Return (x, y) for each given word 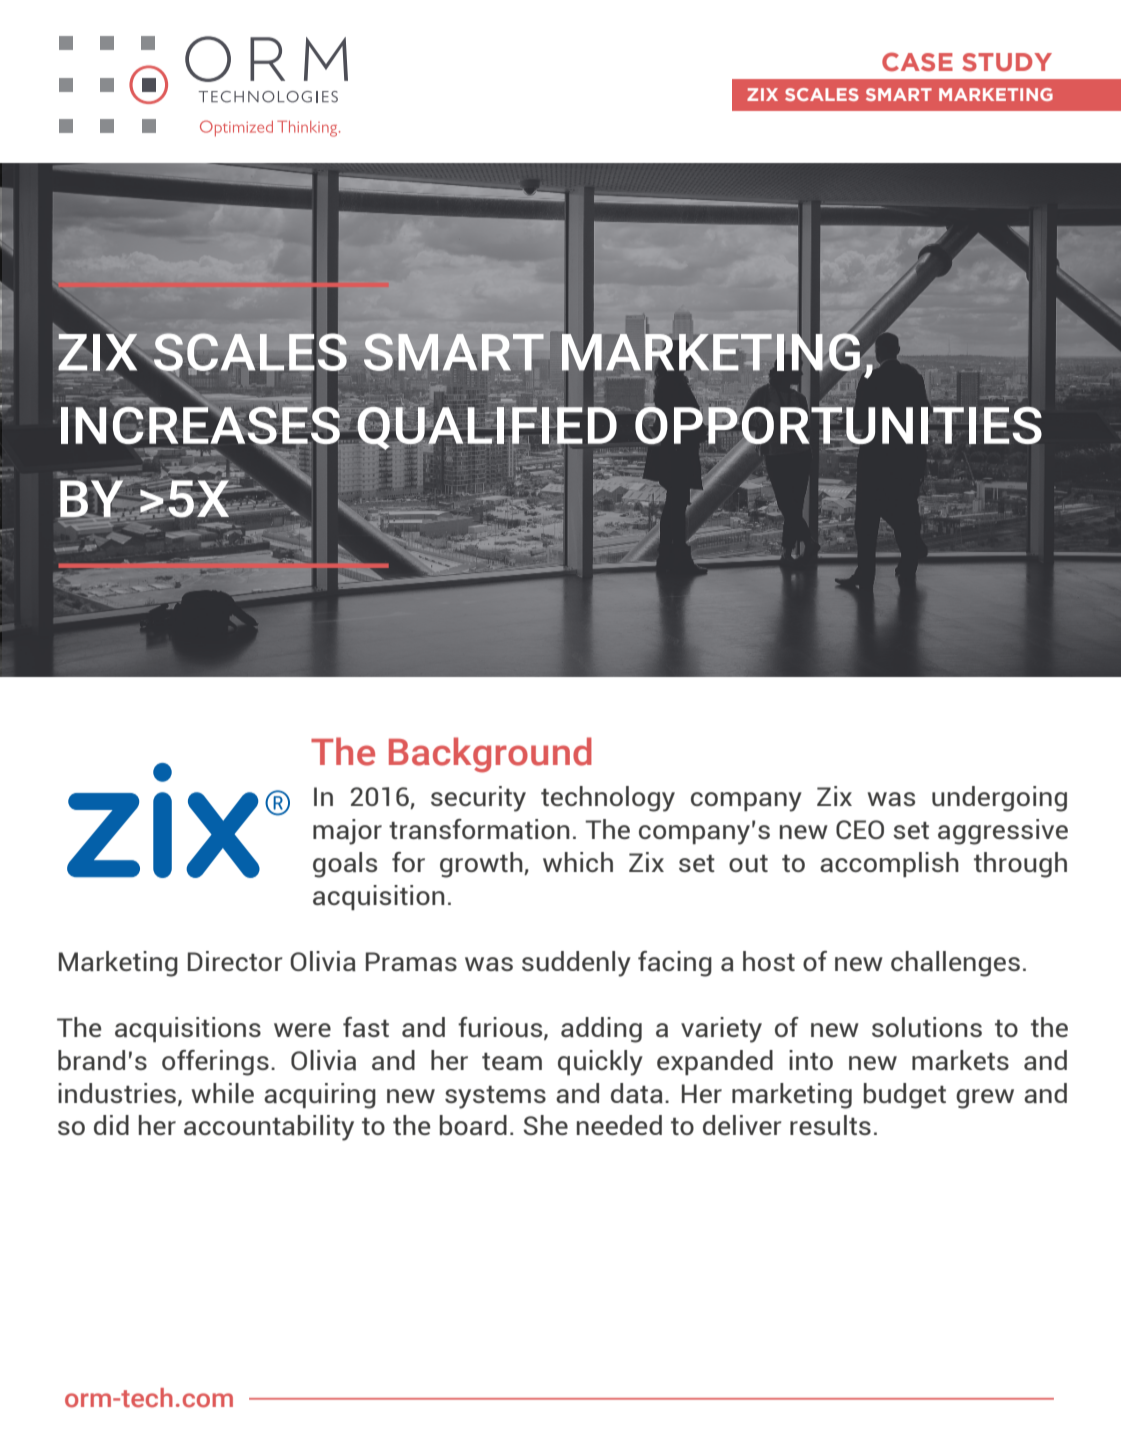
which (578, 862)
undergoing (999, 799)
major (347, 832)
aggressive (1003, 832)
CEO (860, 829)
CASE (917, 62)
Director (235, 961)
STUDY (1007, 62)
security (478, 799)
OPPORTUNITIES (838, 425)
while (223, 1093)
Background (490, 755)
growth (482, 865)
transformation (479, 829)
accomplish (889, 864)
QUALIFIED (487, 427)
